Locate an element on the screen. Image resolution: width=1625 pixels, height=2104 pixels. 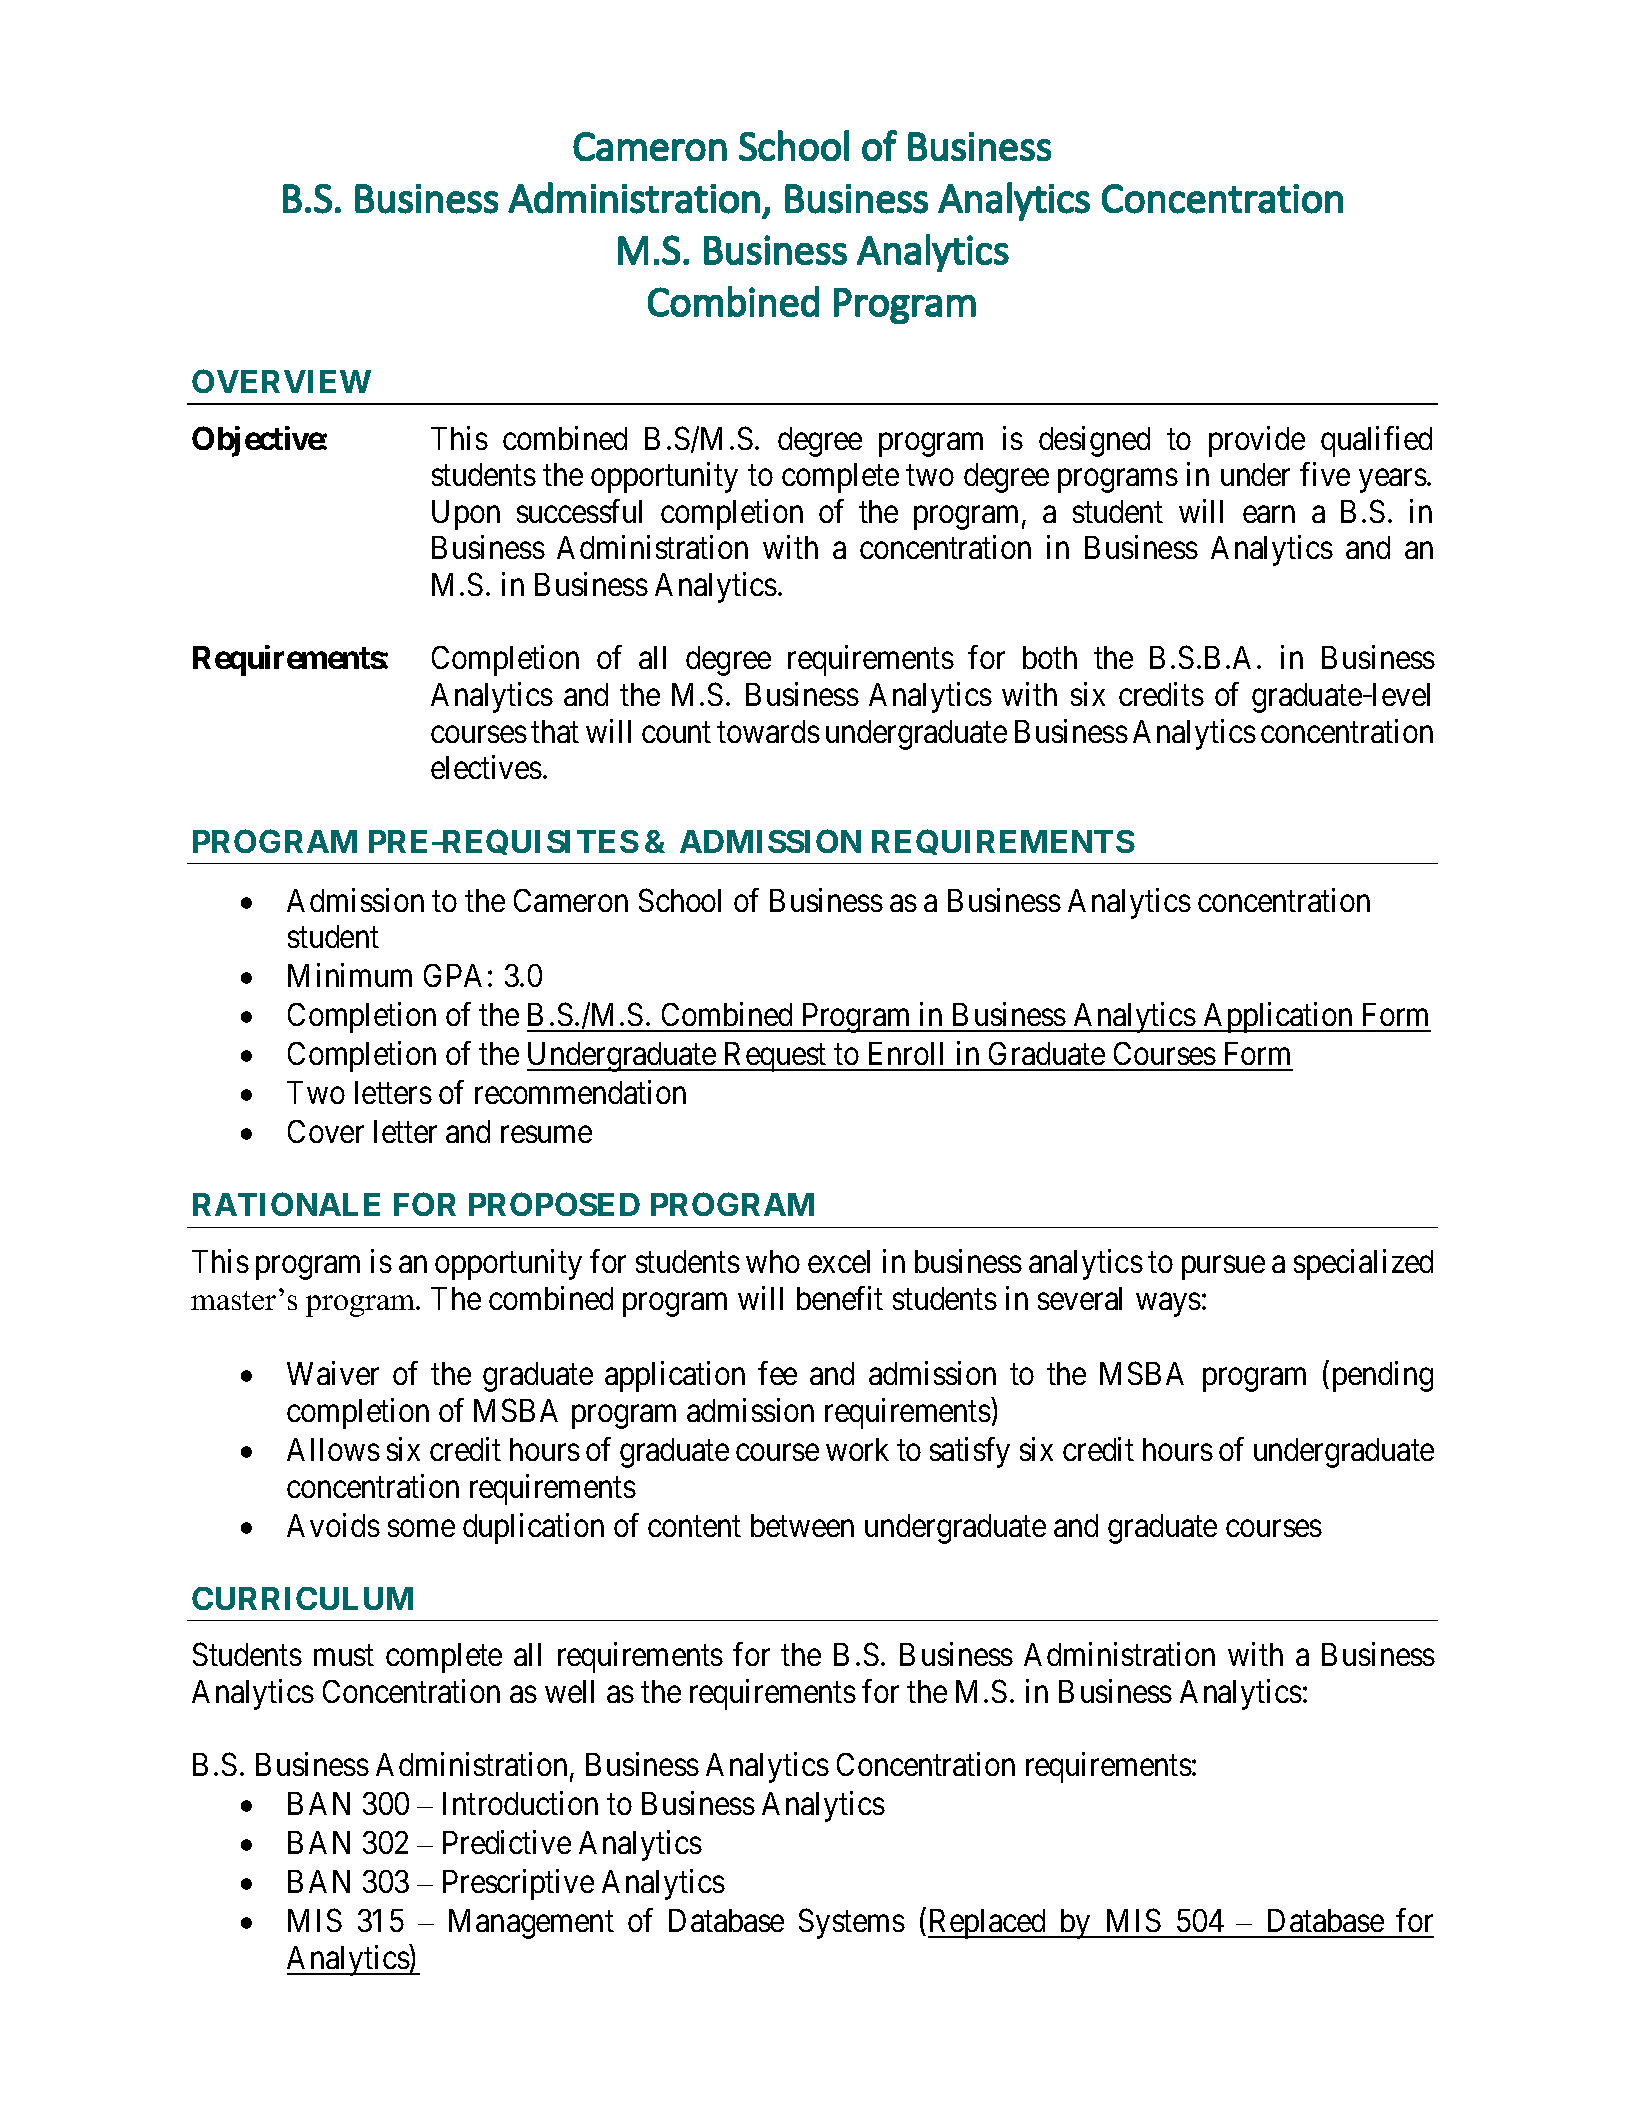
Prescriptive is located at coordinates (518, 1885).
